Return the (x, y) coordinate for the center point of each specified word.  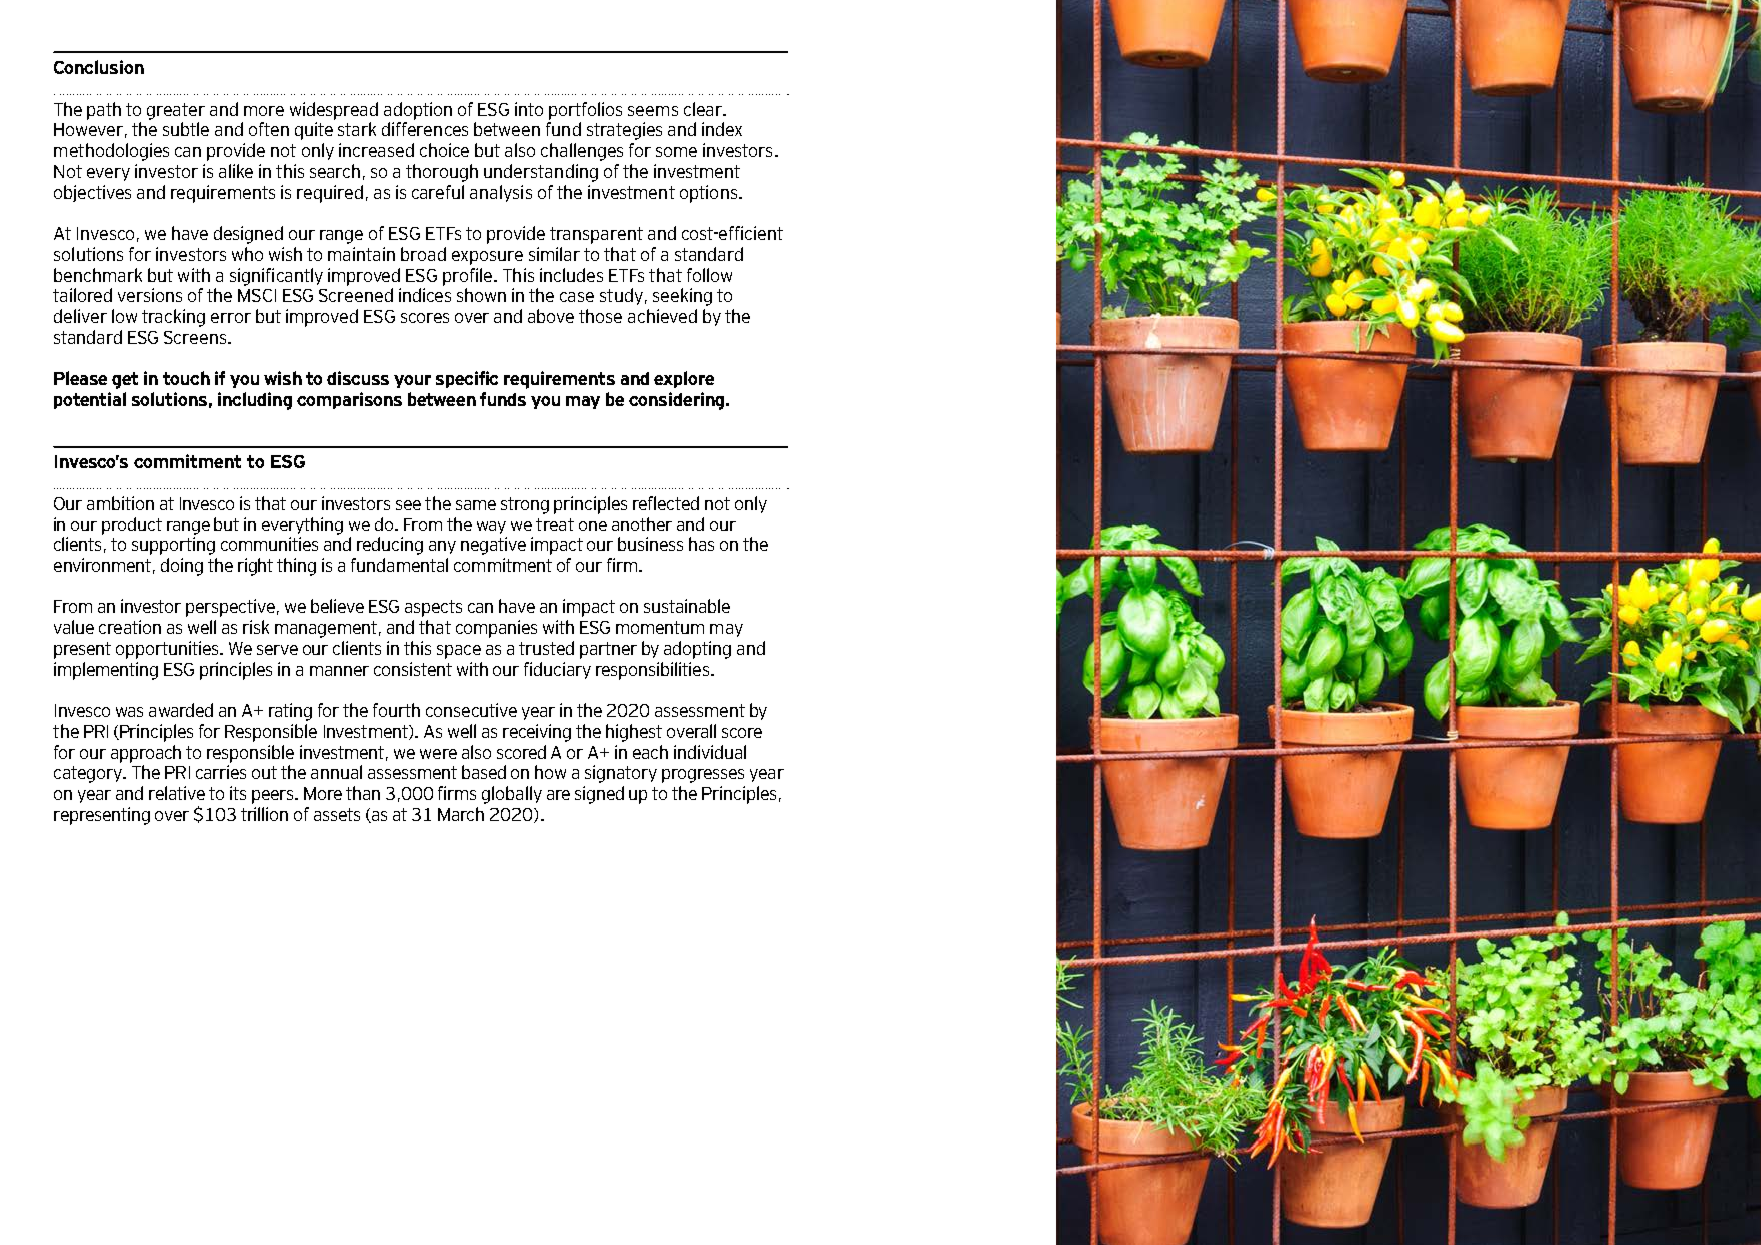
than (363, 793)
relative (177, 793)
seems (653, 111)
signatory (621, 774)
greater (176, 111)
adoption (418, 111)
